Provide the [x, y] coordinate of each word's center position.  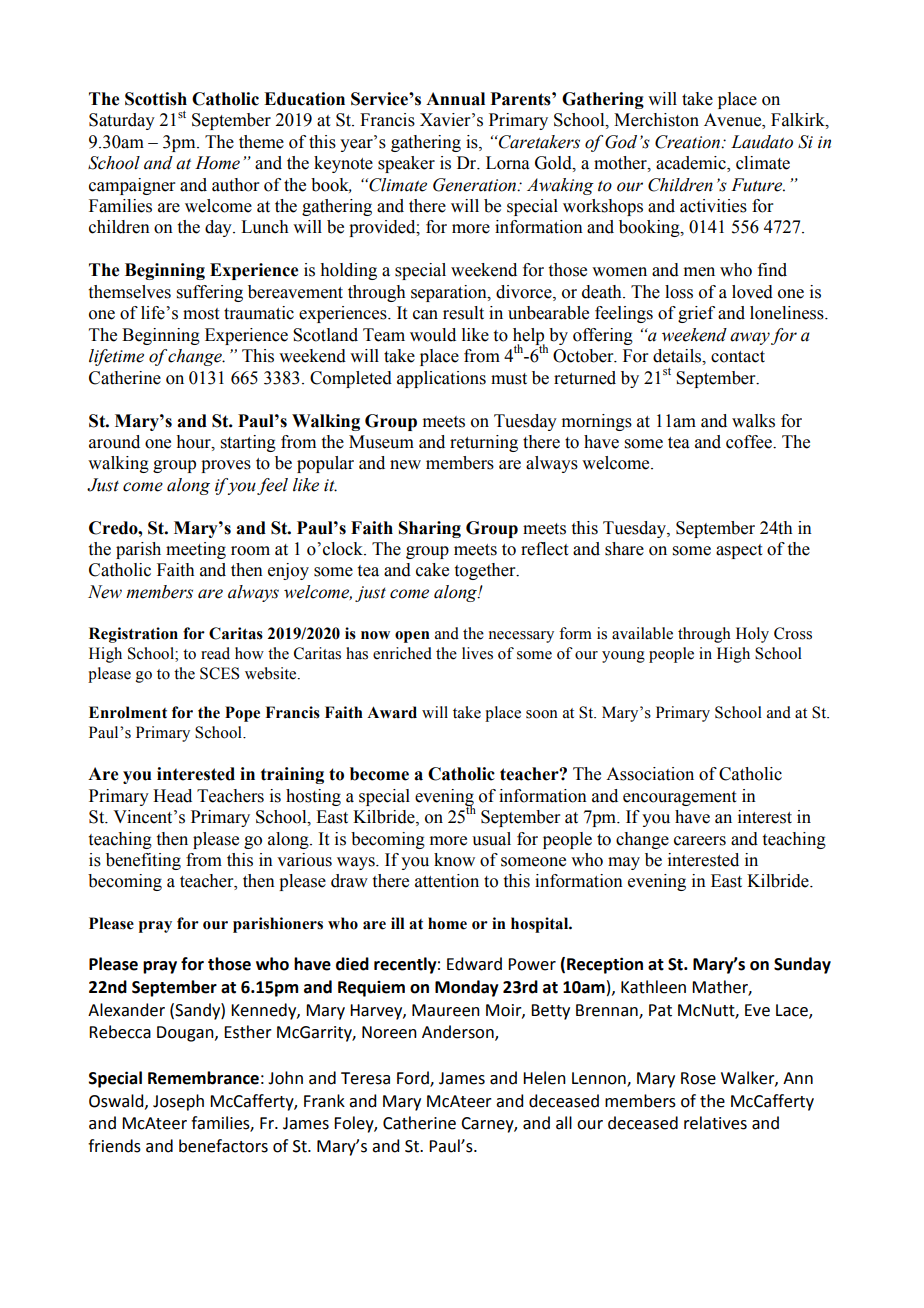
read [215, 653]
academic [692, 164]
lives [477, 653]
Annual [455, 99]
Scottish [156, 99]
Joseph [178, 1102]
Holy [752, 635]
